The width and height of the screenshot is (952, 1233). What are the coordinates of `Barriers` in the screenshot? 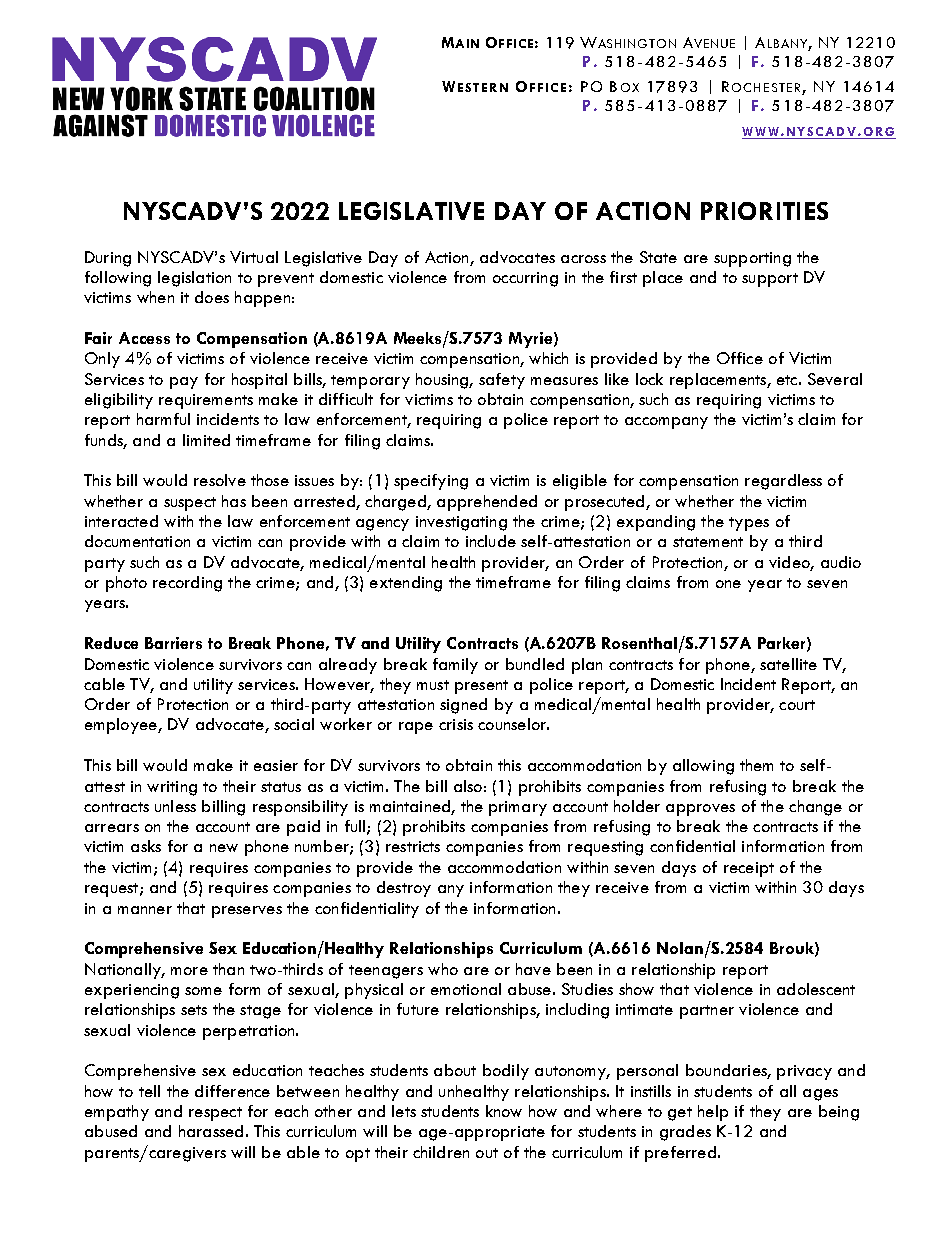 It's located at (173, 643).
